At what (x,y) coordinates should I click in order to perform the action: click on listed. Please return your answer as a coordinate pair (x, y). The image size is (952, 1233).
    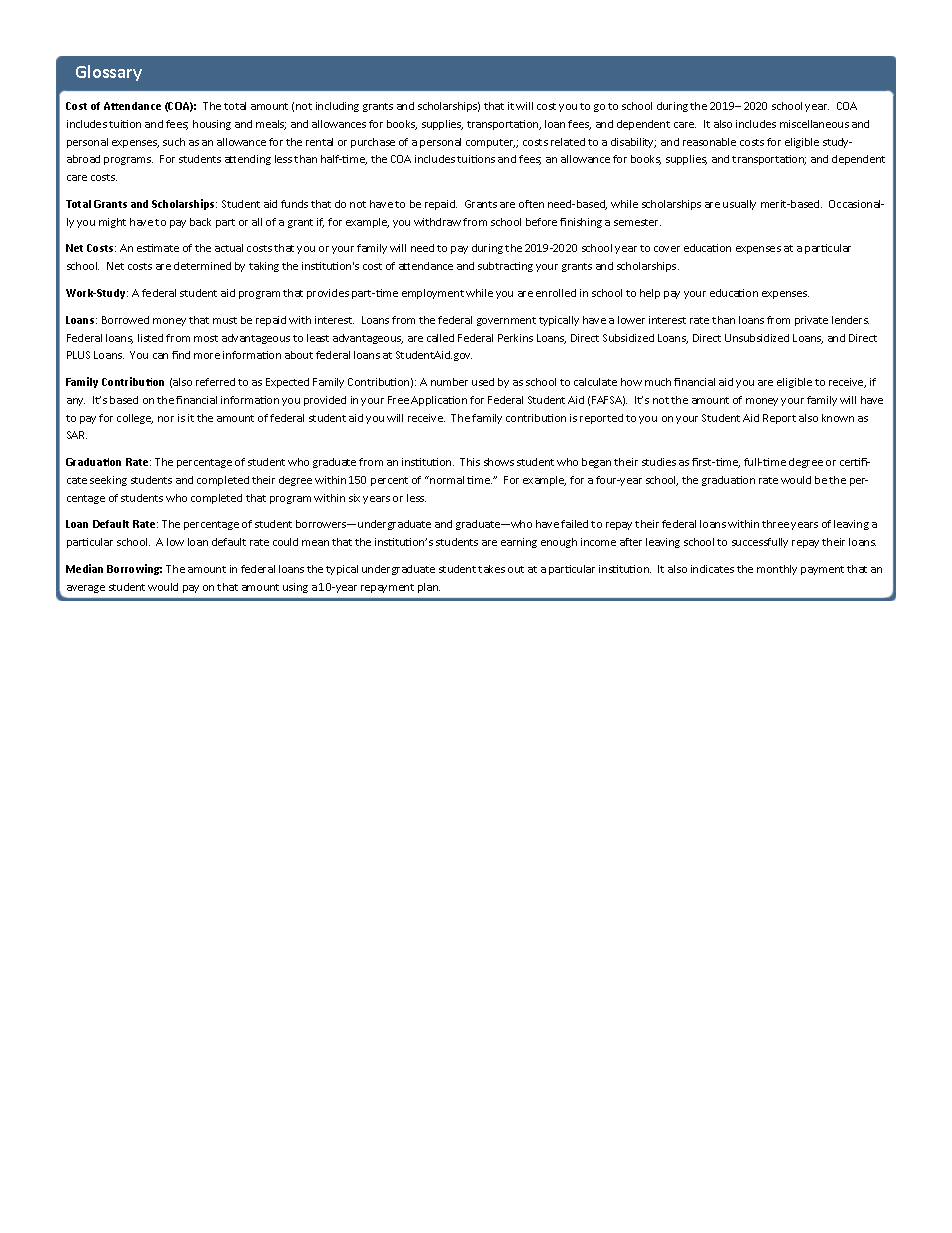
    Looking at the image, I should click on (150, 338).
